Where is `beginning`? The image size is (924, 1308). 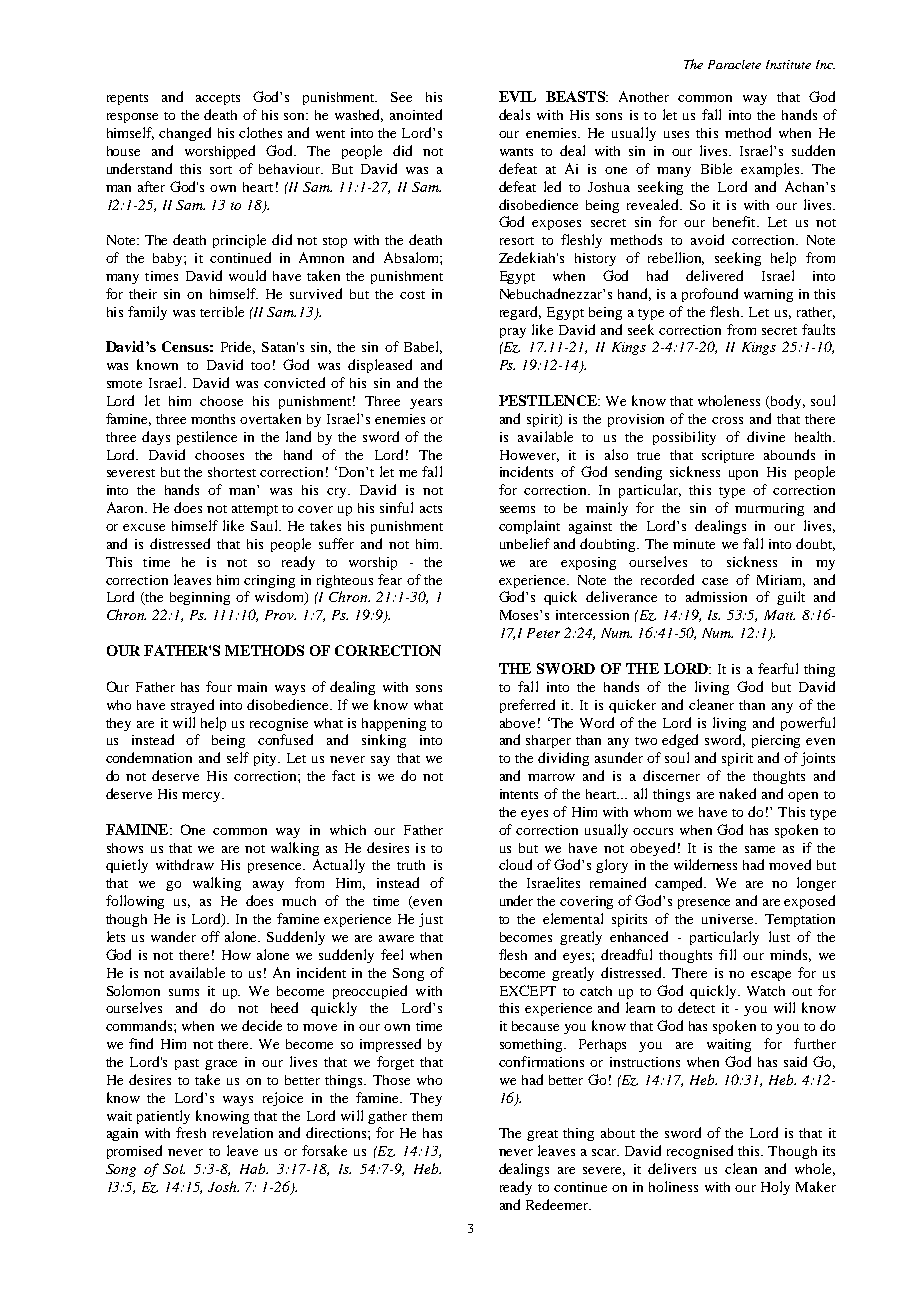
beginning is located at coordinates (200, 598).
